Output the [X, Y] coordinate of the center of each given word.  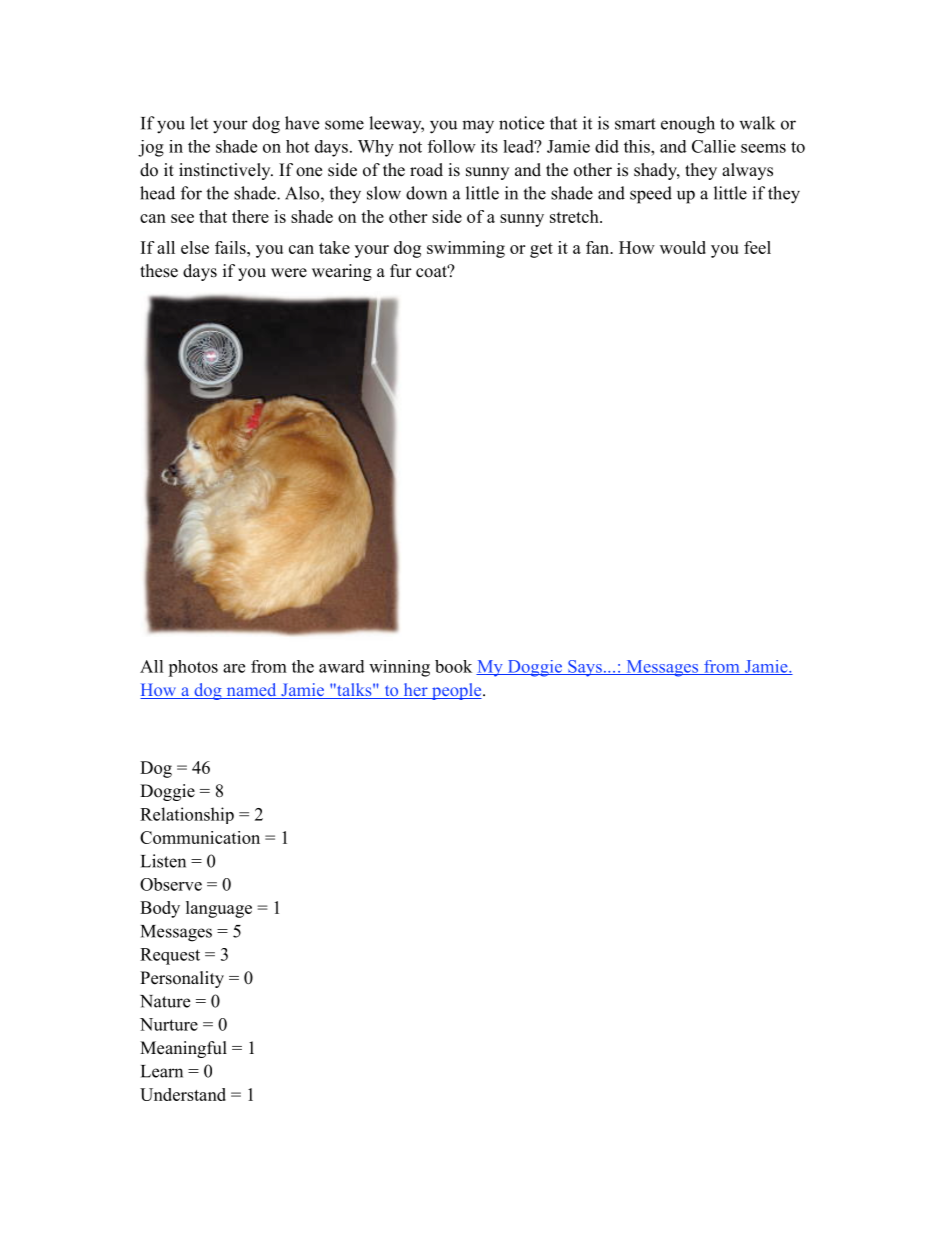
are [234, 668]
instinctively [226, 171]
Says [585, 668]
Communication [200, 837]
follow [452, 146]
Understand [183, 1094]
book [453, 666]
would [683, 247]
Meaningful [183, 1049]
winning [399, 668]
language [219, 909]
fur [401, 270]
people [457, 691]
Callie [714, 146]
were [289, 273]
